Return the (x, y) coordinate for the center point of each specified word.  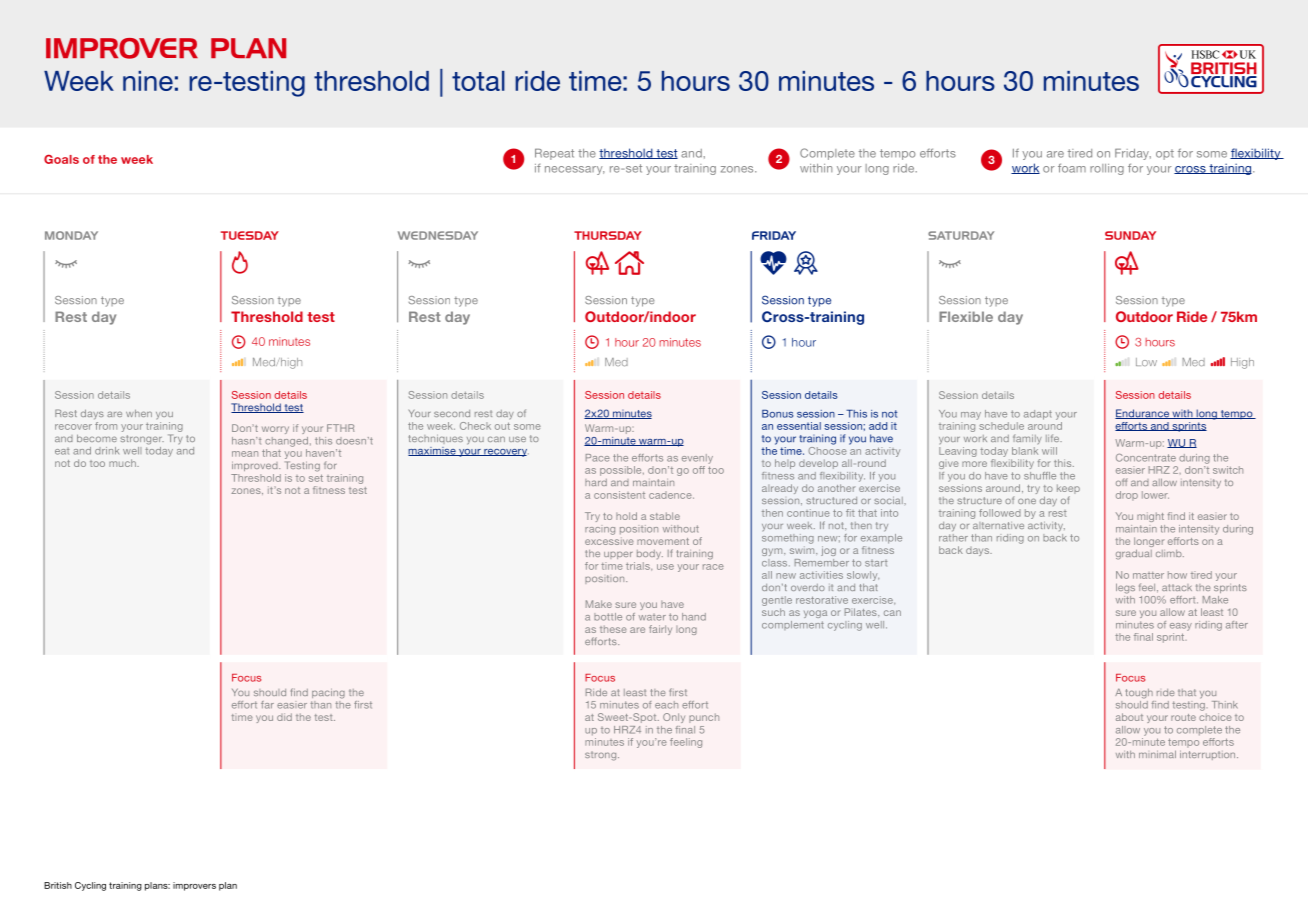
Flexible (966, 316)
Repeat (554, 154)
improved (256, 466)
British (58, 885)
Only (674, 718)
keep (1068, 490)
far (267, 705)
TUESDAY (250, 235)
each (666, 705)
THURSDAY (608, 235)
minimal (1157, 754)
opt (1165, 154)
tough (1139, 694)
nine (148, 81)
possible (622, 471)
